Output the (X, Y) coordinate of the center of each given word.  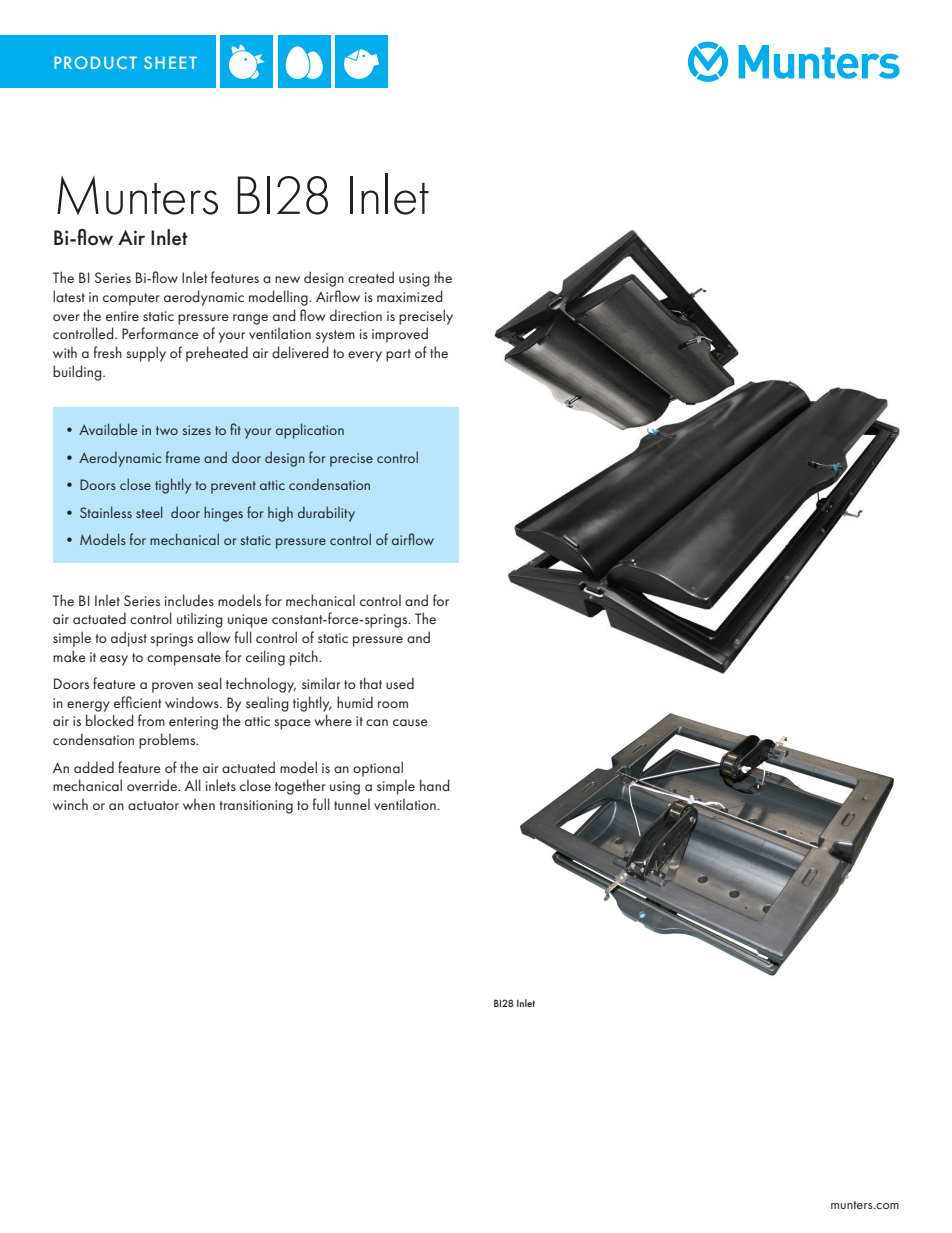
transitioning (256, 807)
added (94, 767)
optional (378, 769)
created (371, 277)
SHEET (170, 62)
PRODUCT (95, 62)
